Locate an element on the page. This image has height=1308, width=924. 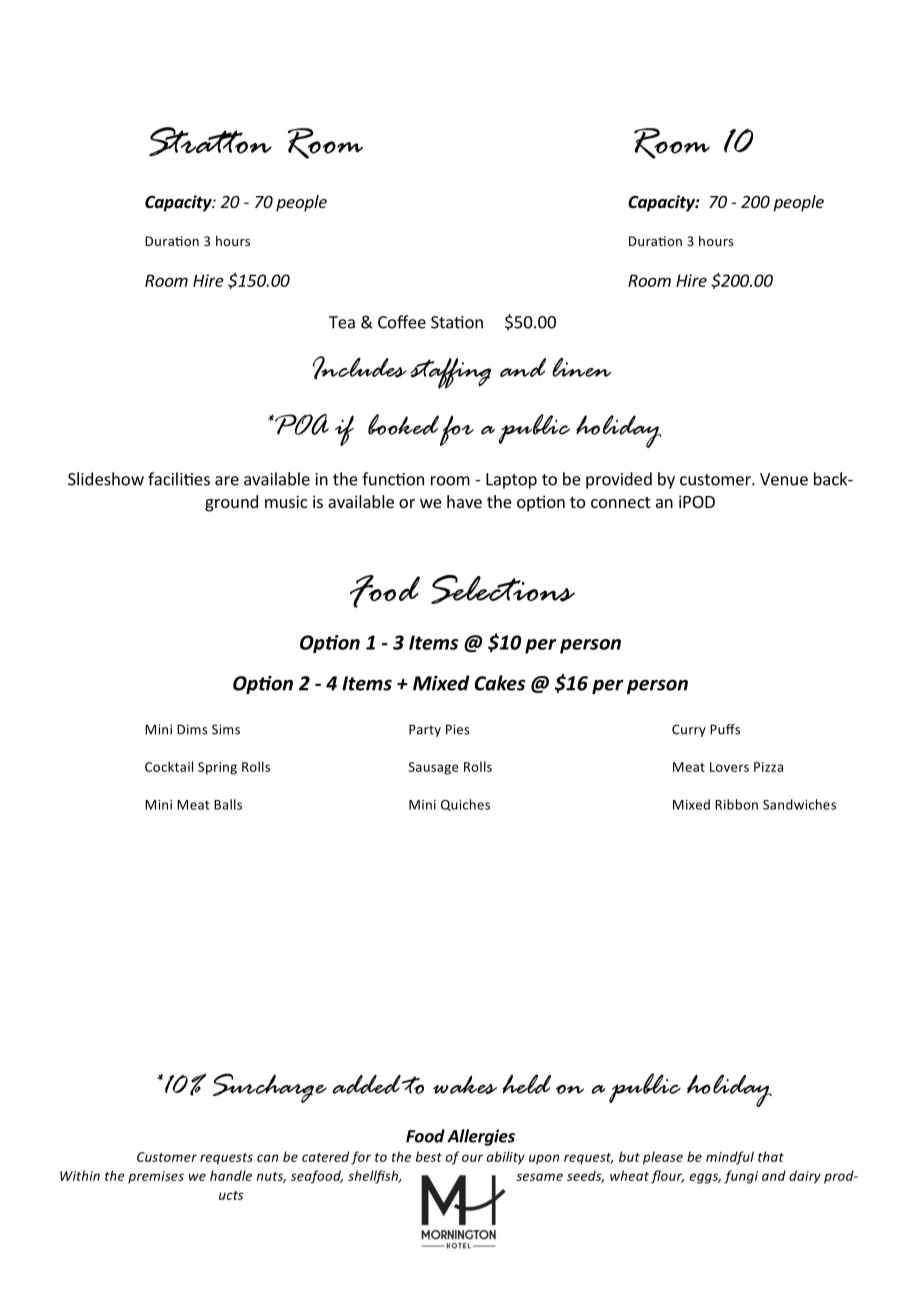
Balls is located at coordinates (228, 804).
